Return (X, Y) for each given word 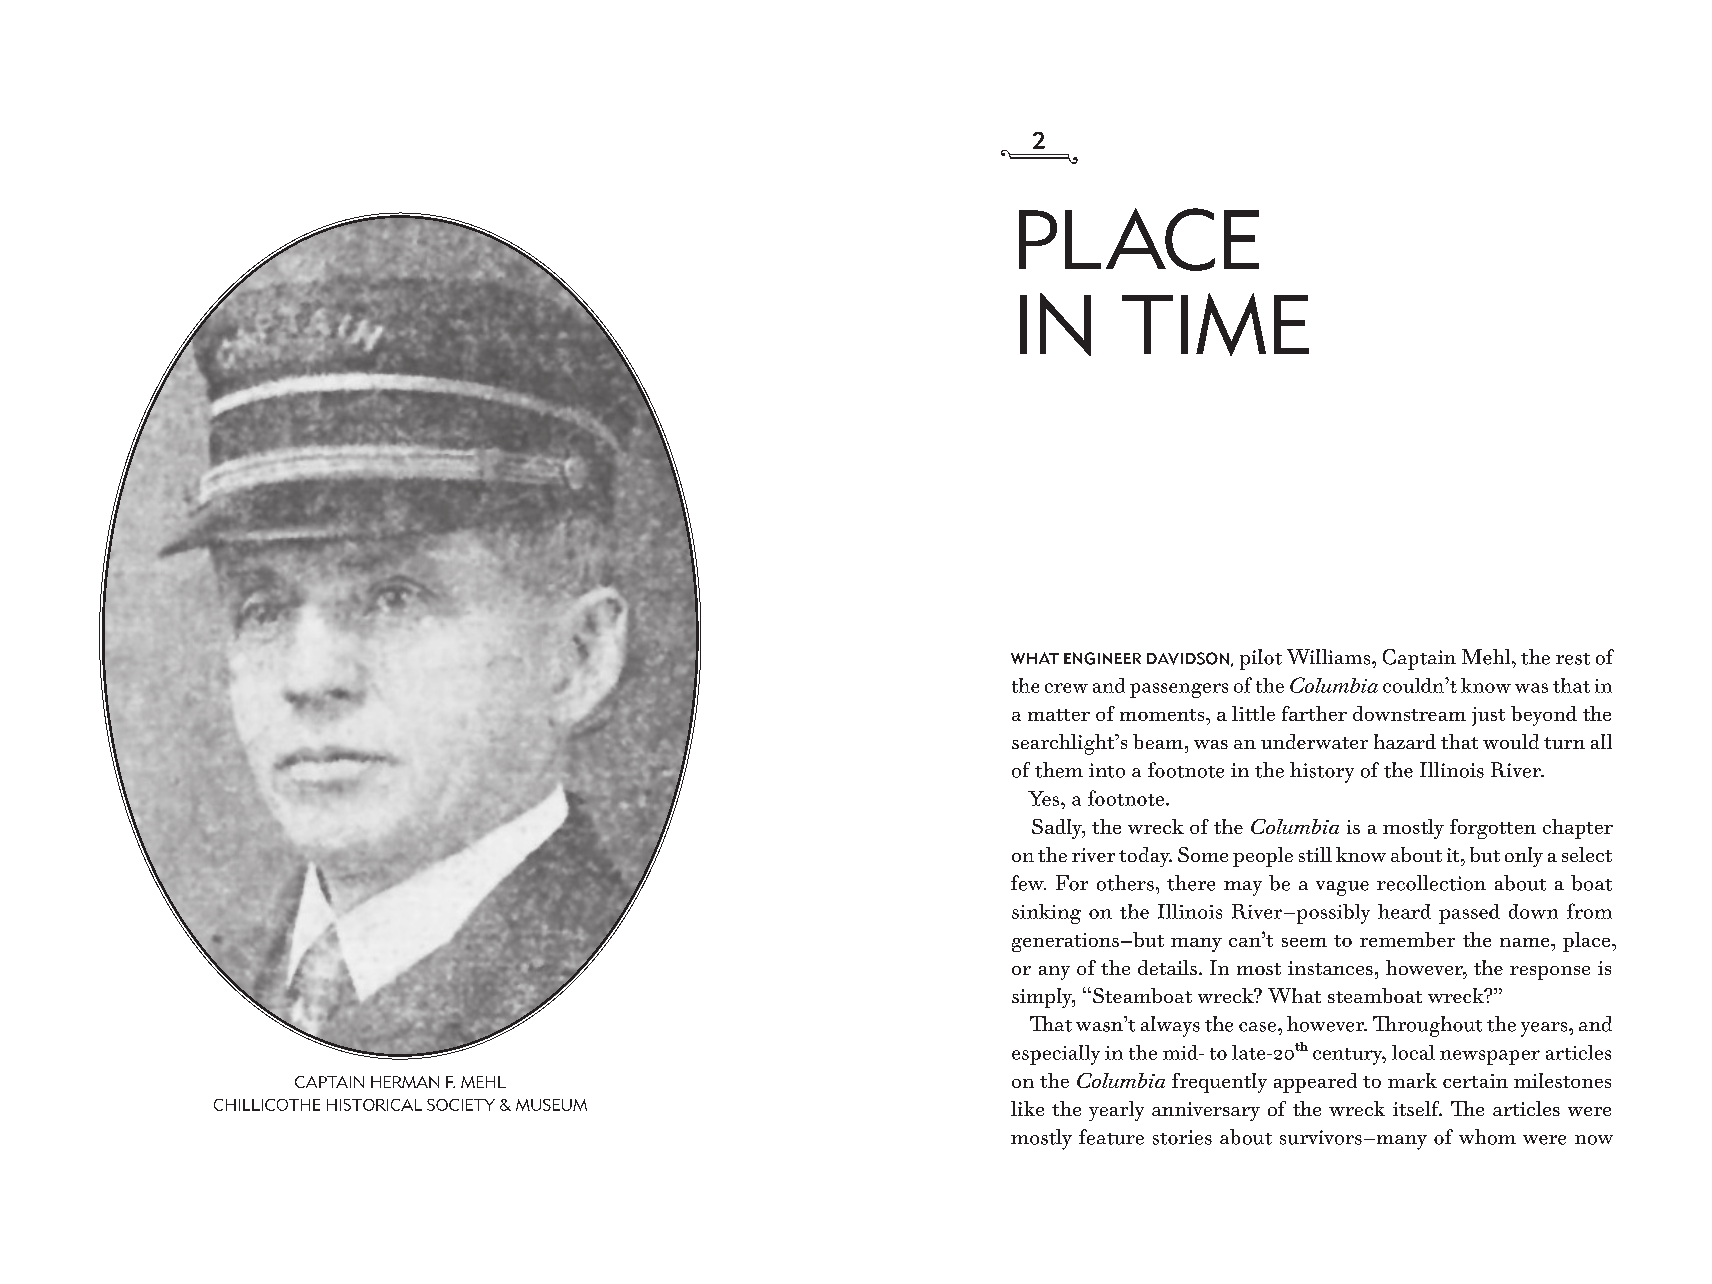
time (1215, 324)
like (1027, 1108)
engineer (1102, 658)
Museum (551, 1105)
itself (1417, 1108)
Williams (1330, 657)
